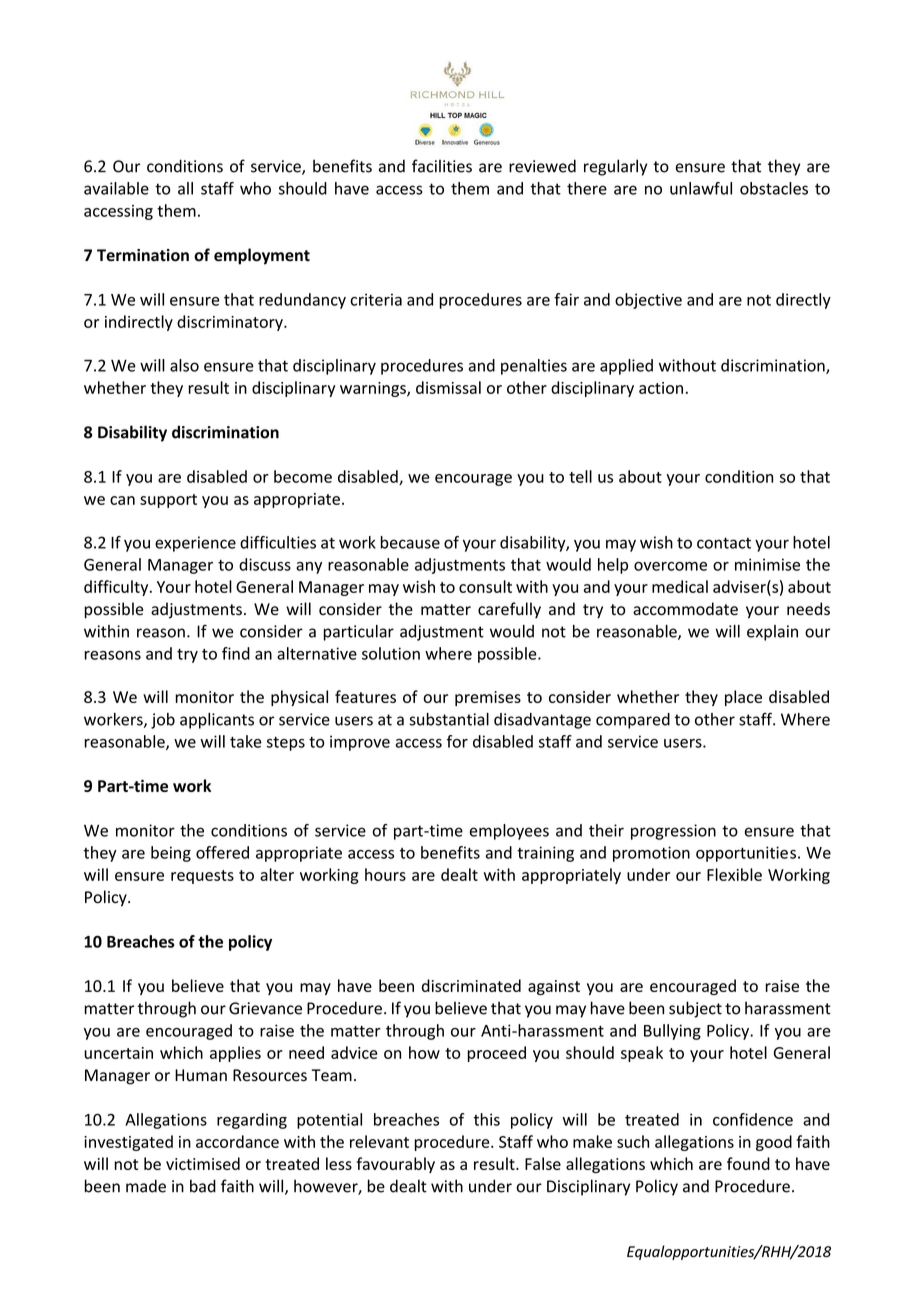 The width and height of the screenshot is (904, 1316). Describe the element at coordinates (673, 832) in the screenshot. I see `progression` at that location.
